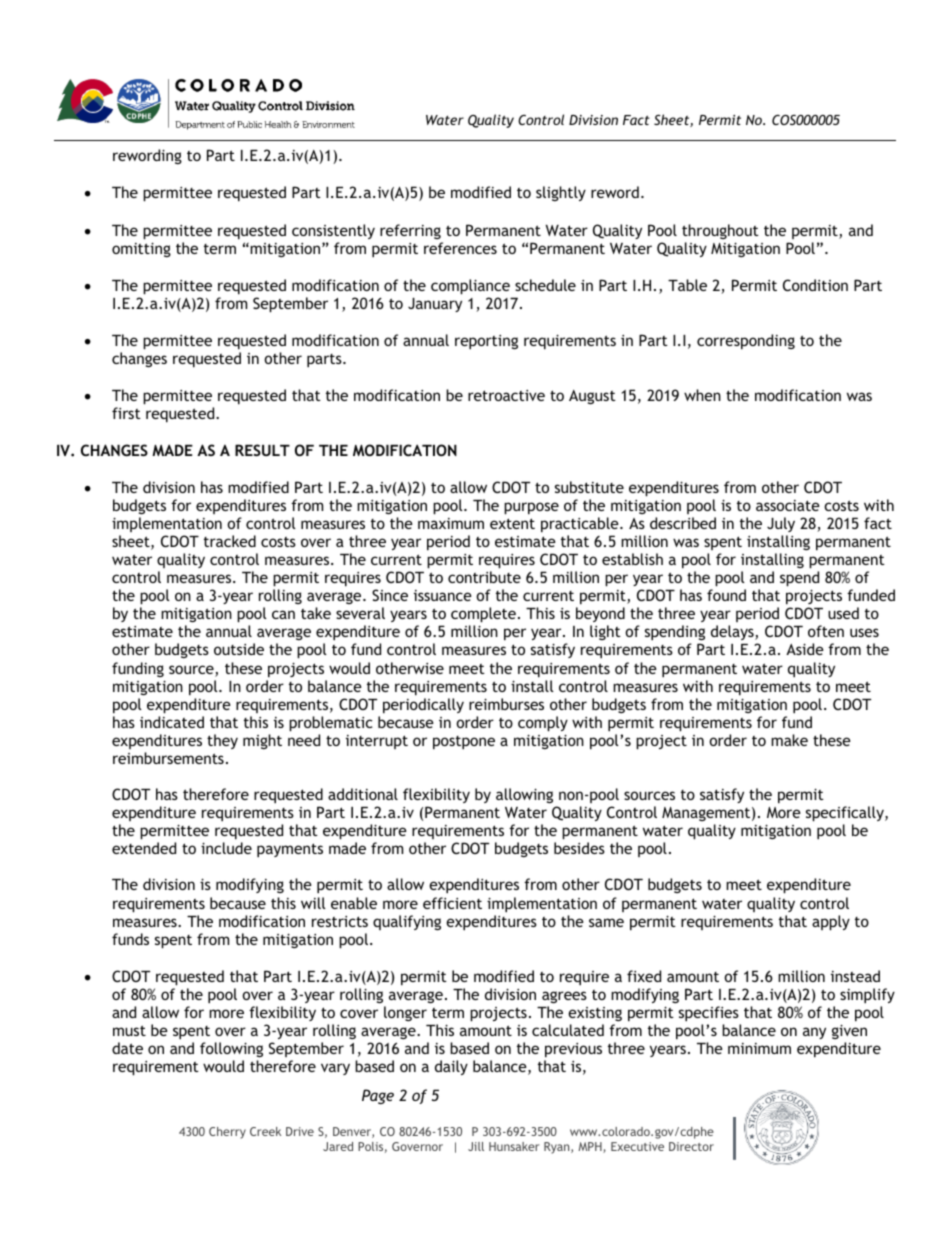 This document has height=1233, width=952. Describe the element at coordinates (313, 903) in the document. I see `will` at that location.
